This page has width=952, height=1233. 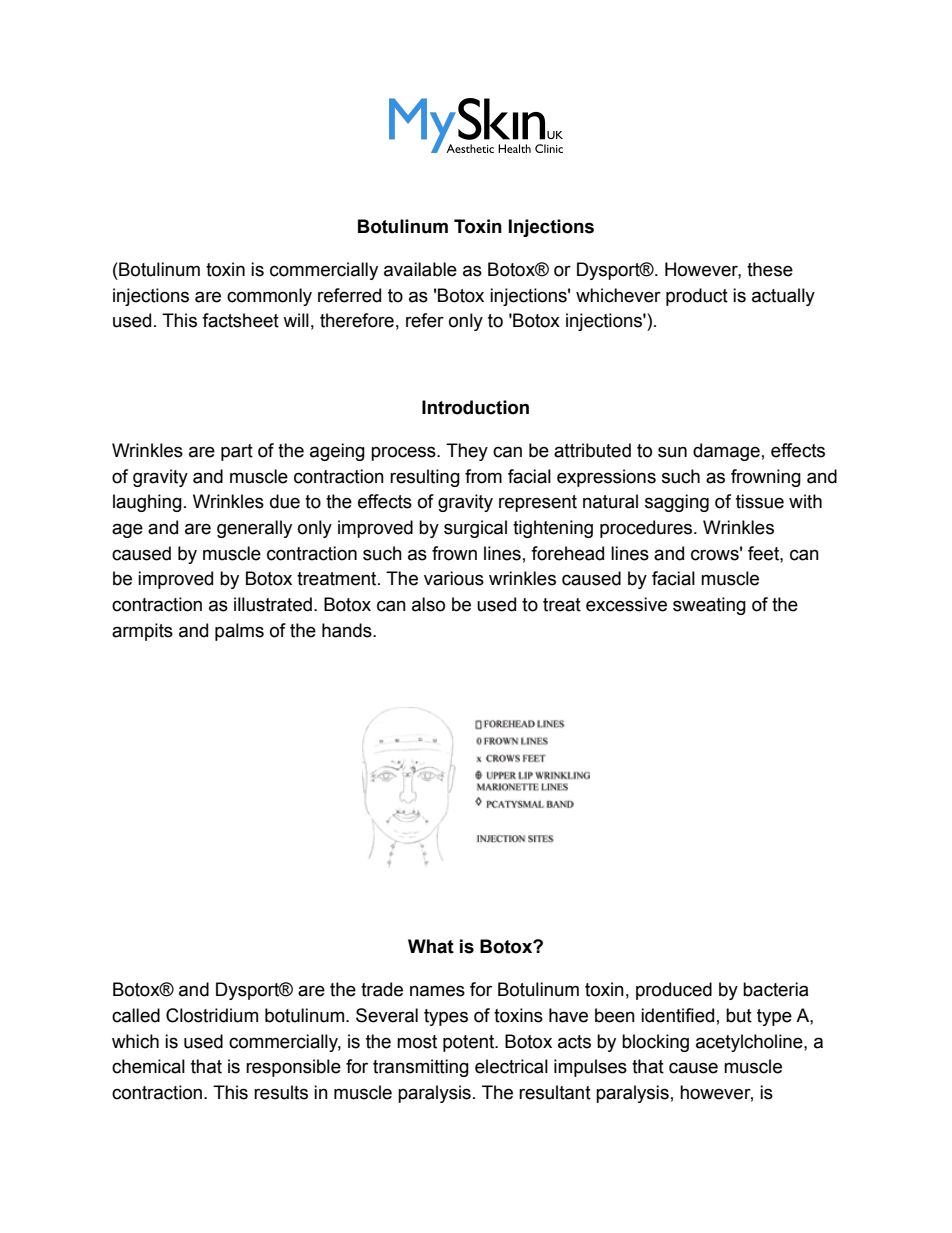 I want to click on product, so click(x=697, y=297).
